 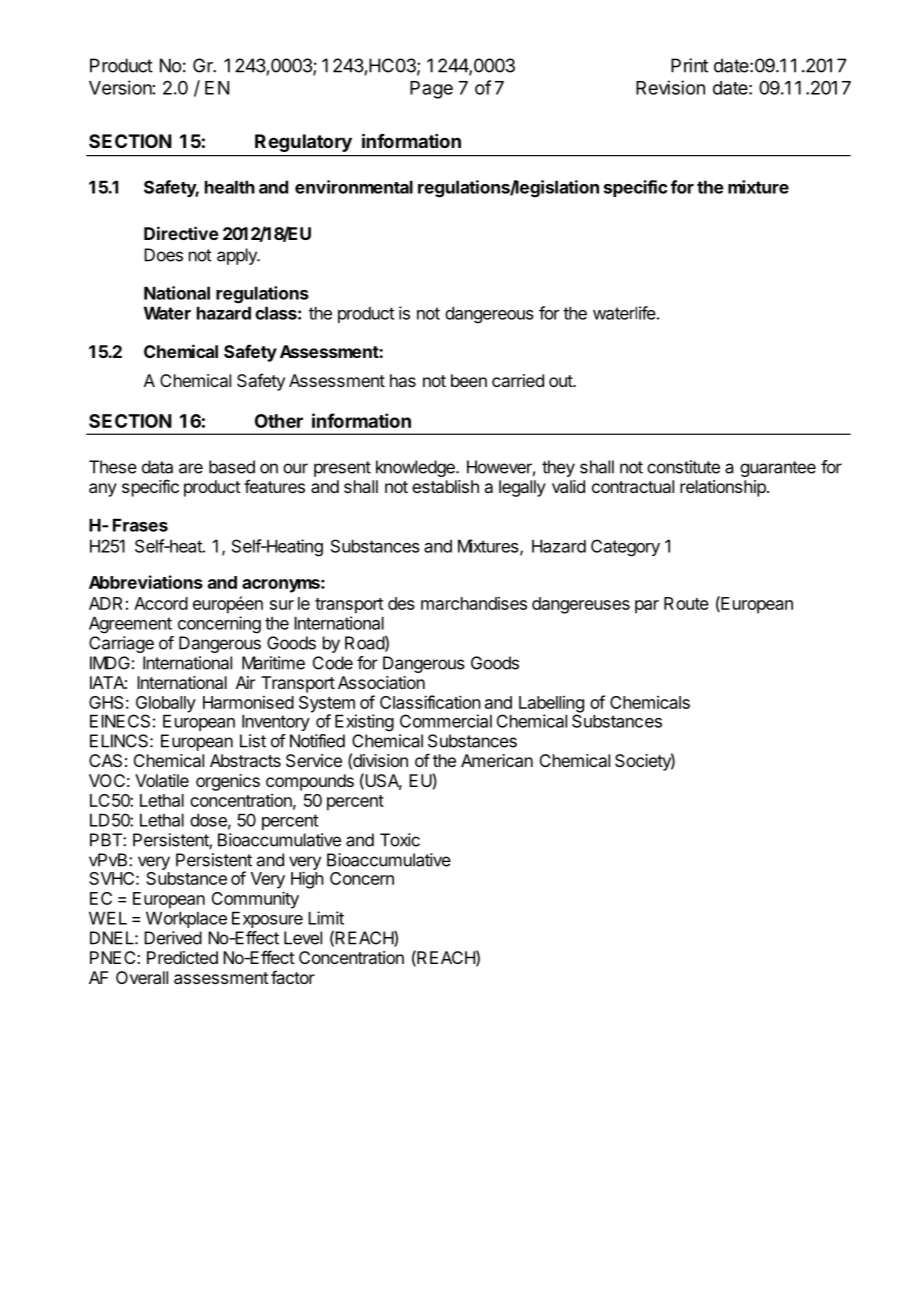 I want to click on been, so click(x=469, y=380).
